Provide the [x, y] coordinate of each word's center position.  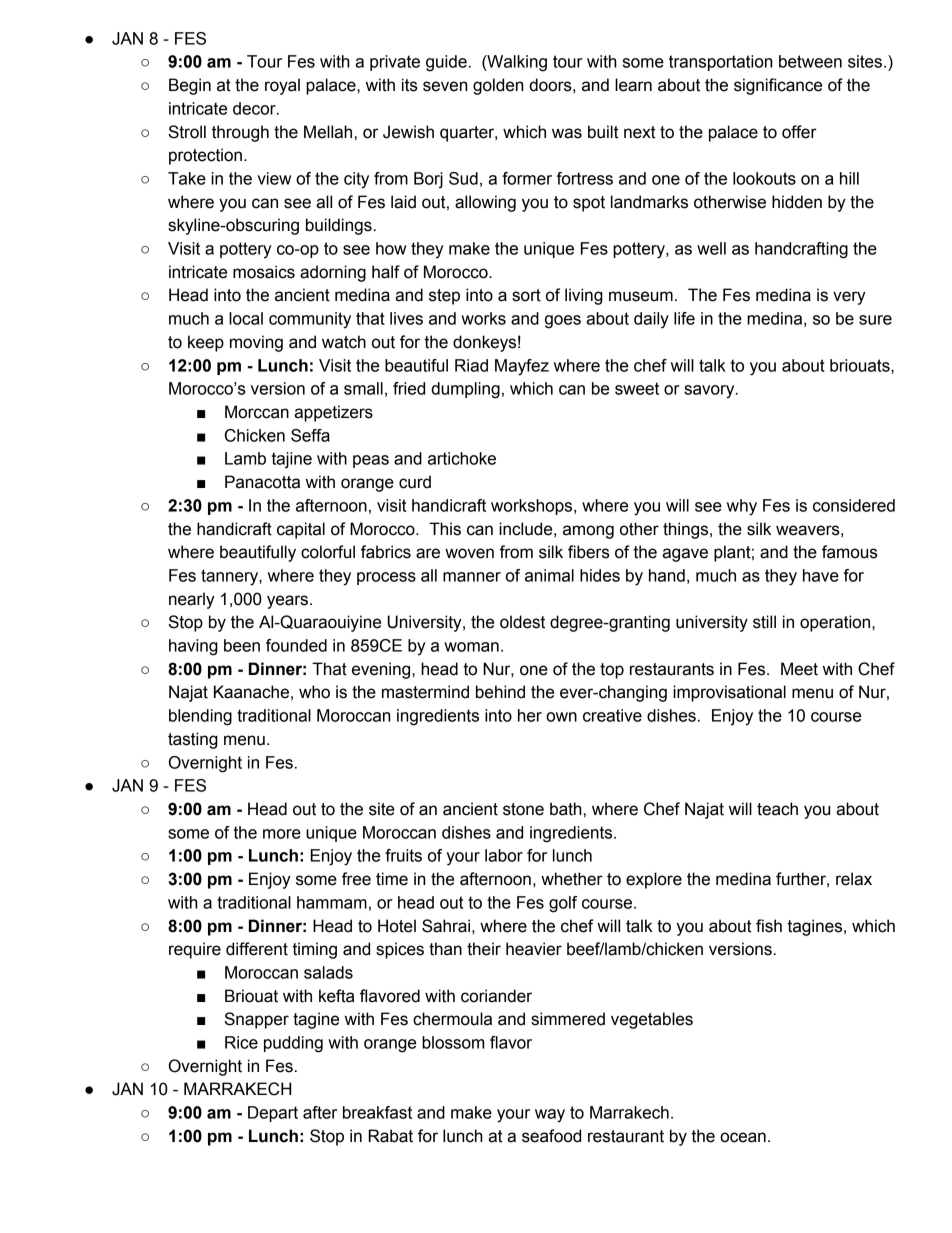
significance [778, 86]
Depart [273, 1114]
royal [282, 86]
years [287, 602]
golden [498, 86]
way [550, 1116]
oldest [522, 622]
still [764, 622]
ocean [743, 1137]
